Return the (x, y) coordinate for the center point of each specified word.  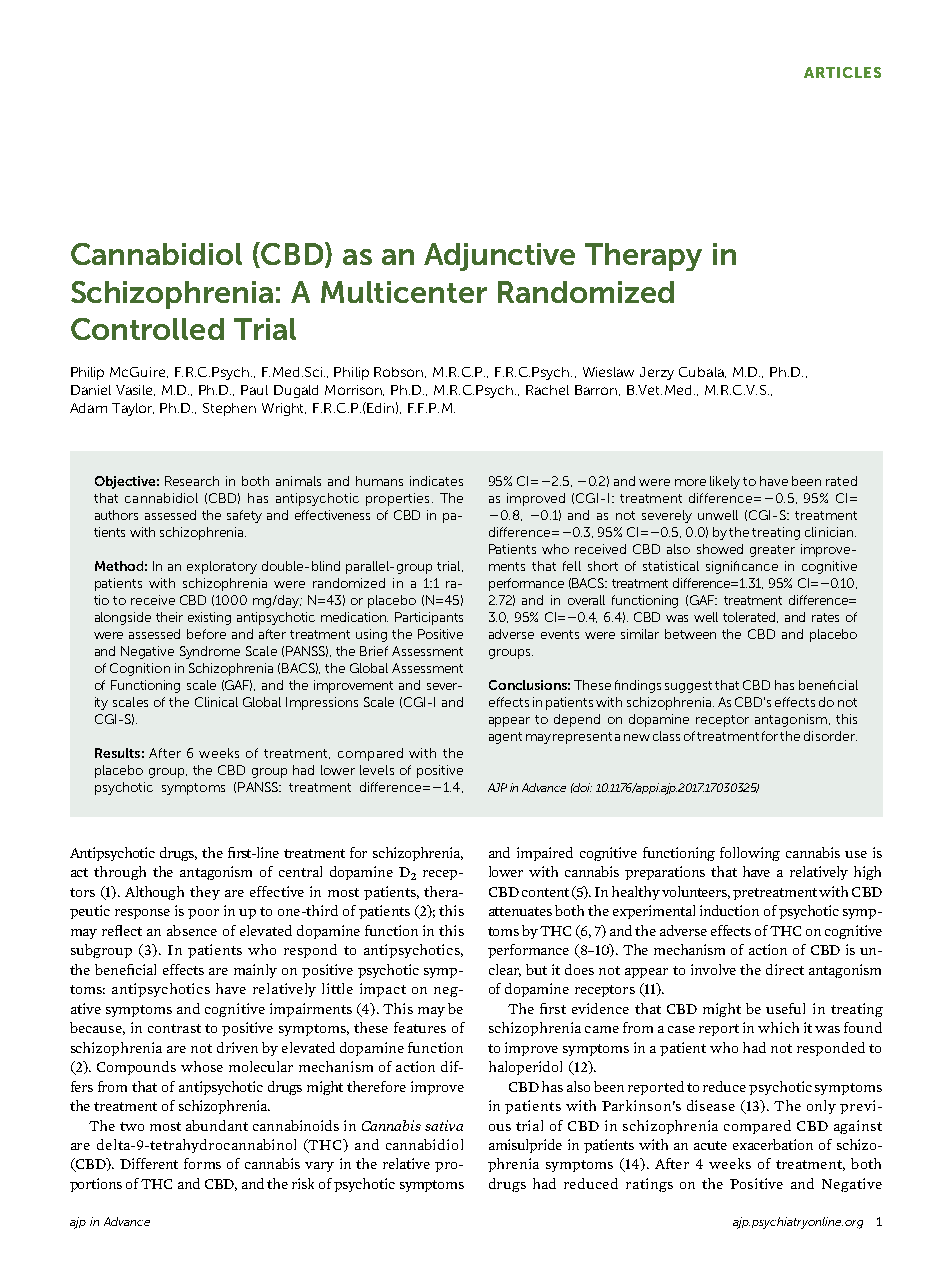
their (169, 617)
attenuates (520, 911)
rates (825, 617)
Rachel (547, 390)
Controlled (147, 329)
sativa (444, 1125)
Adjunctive (499, 257)
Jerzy (657, 373)
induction (729, 910)
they (205, 893)
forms (202, 1163)
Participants (429, 618)
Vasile (135, 390)
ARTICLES (842, 72)
